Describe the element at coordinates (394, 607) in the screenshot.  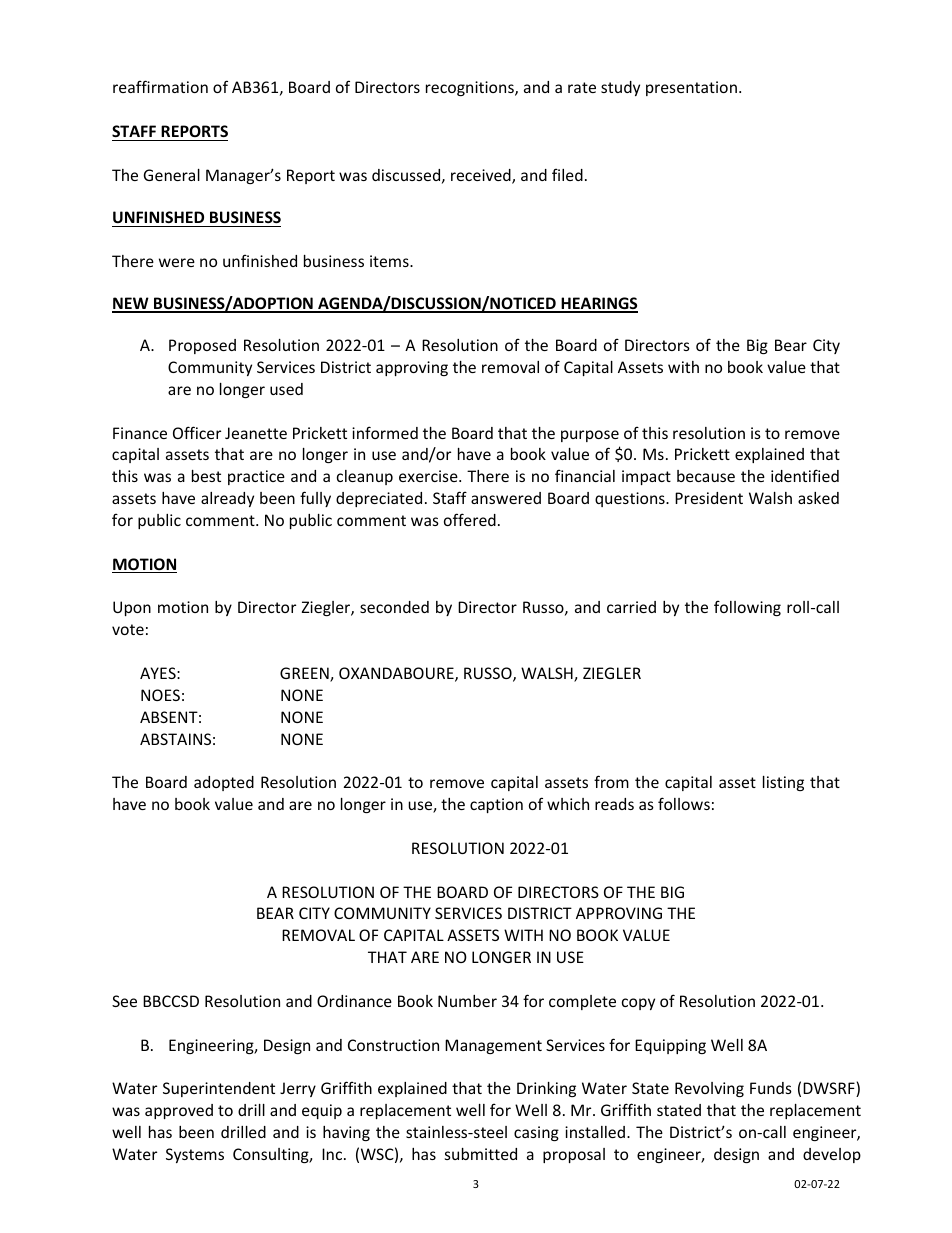
I see `seconded` at that location.
